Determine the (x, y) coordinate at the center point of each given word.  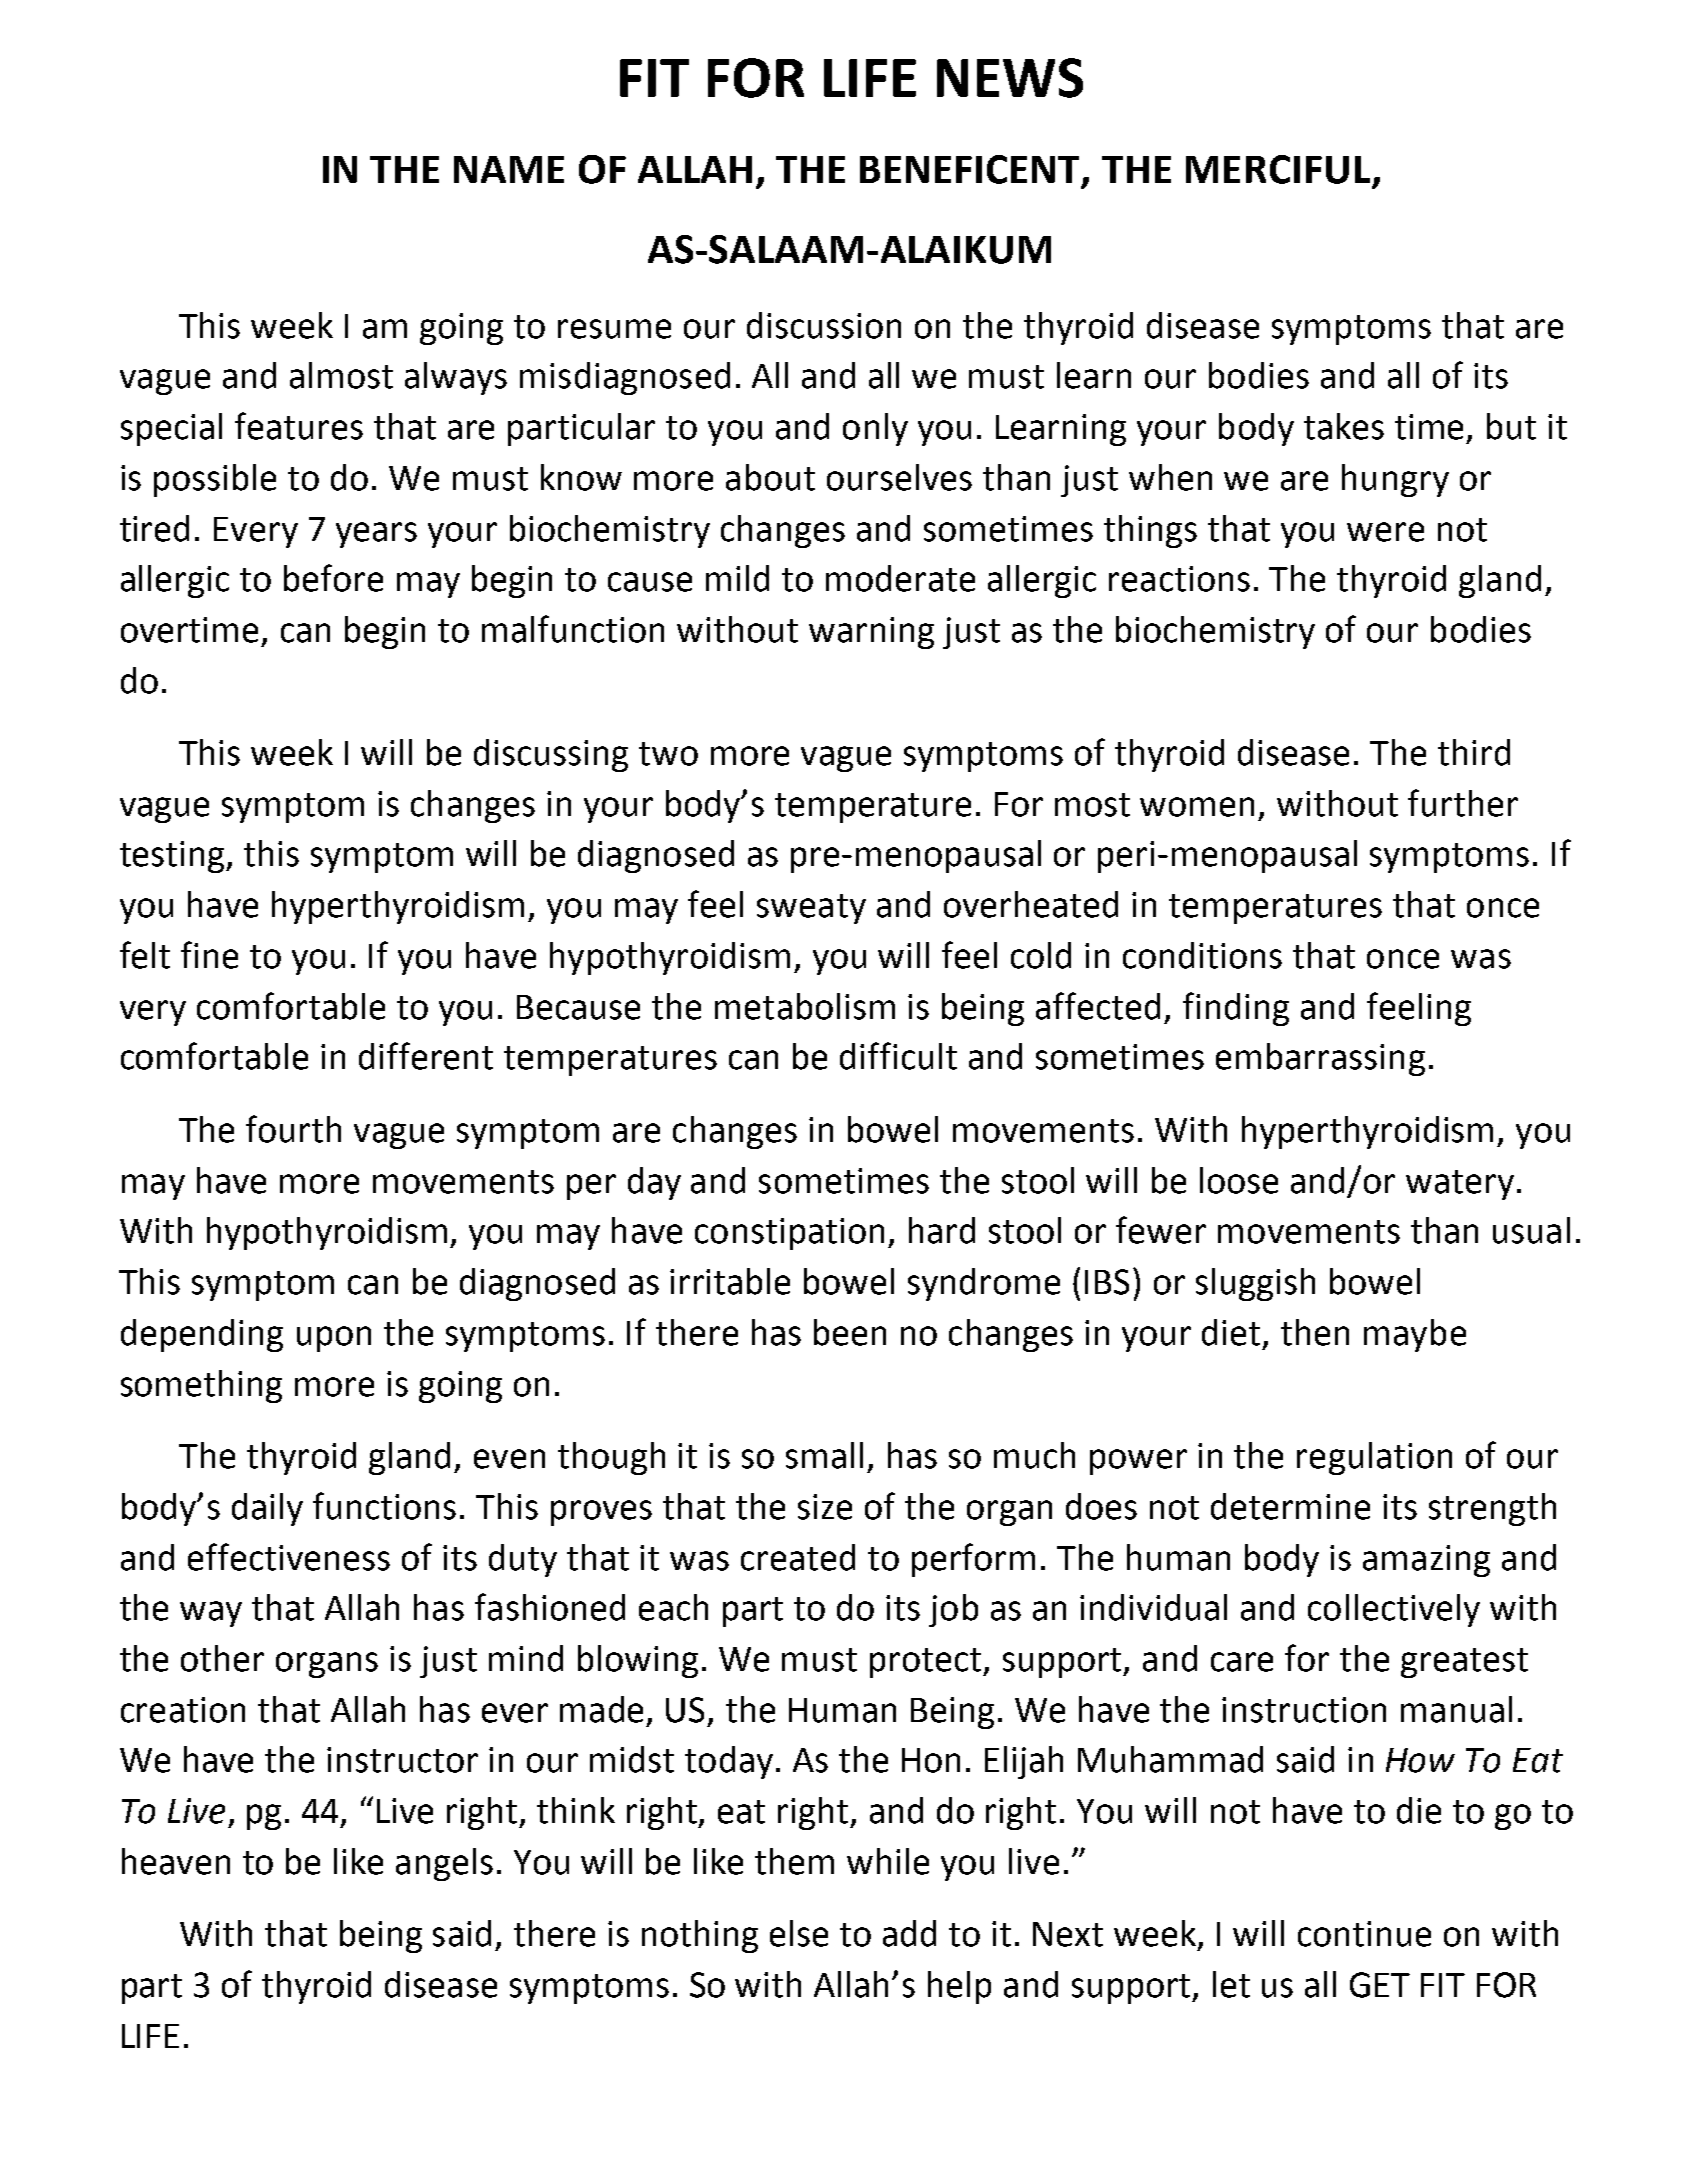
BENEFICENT (971, 170)
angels (444, 1864)
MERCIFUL (1278, 169)
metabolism (805, 1006)
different (426, 1056)
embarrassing (1320, 1059)
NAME (509, 169)
